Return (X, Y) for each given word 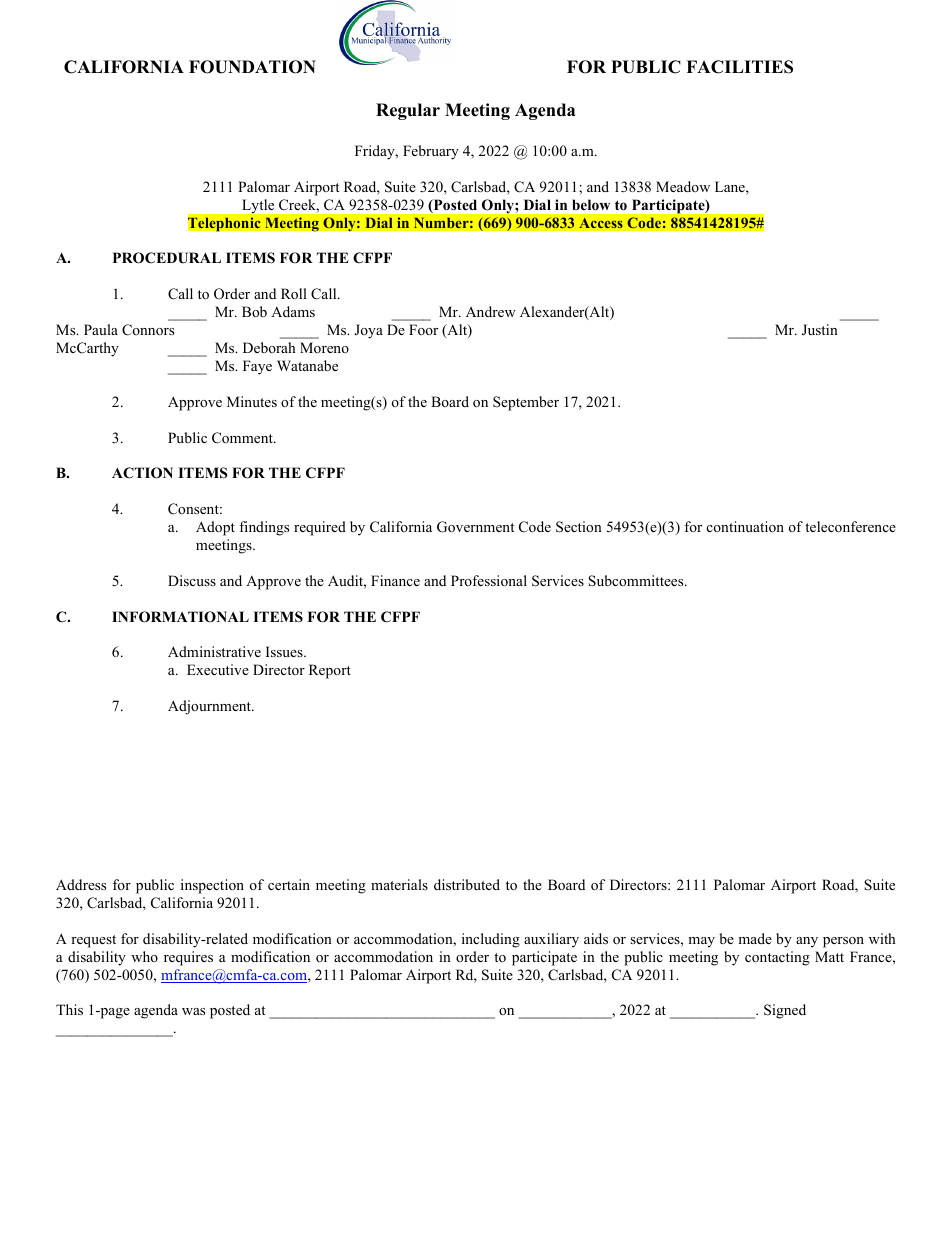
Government (475, 527)
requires (188, 958)
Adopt (215, 528)
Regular (408, 111)
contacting (777, 958)
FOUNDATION (252, 67)
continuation (745, 526)
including (491, 940)
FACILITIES (739, 67)
